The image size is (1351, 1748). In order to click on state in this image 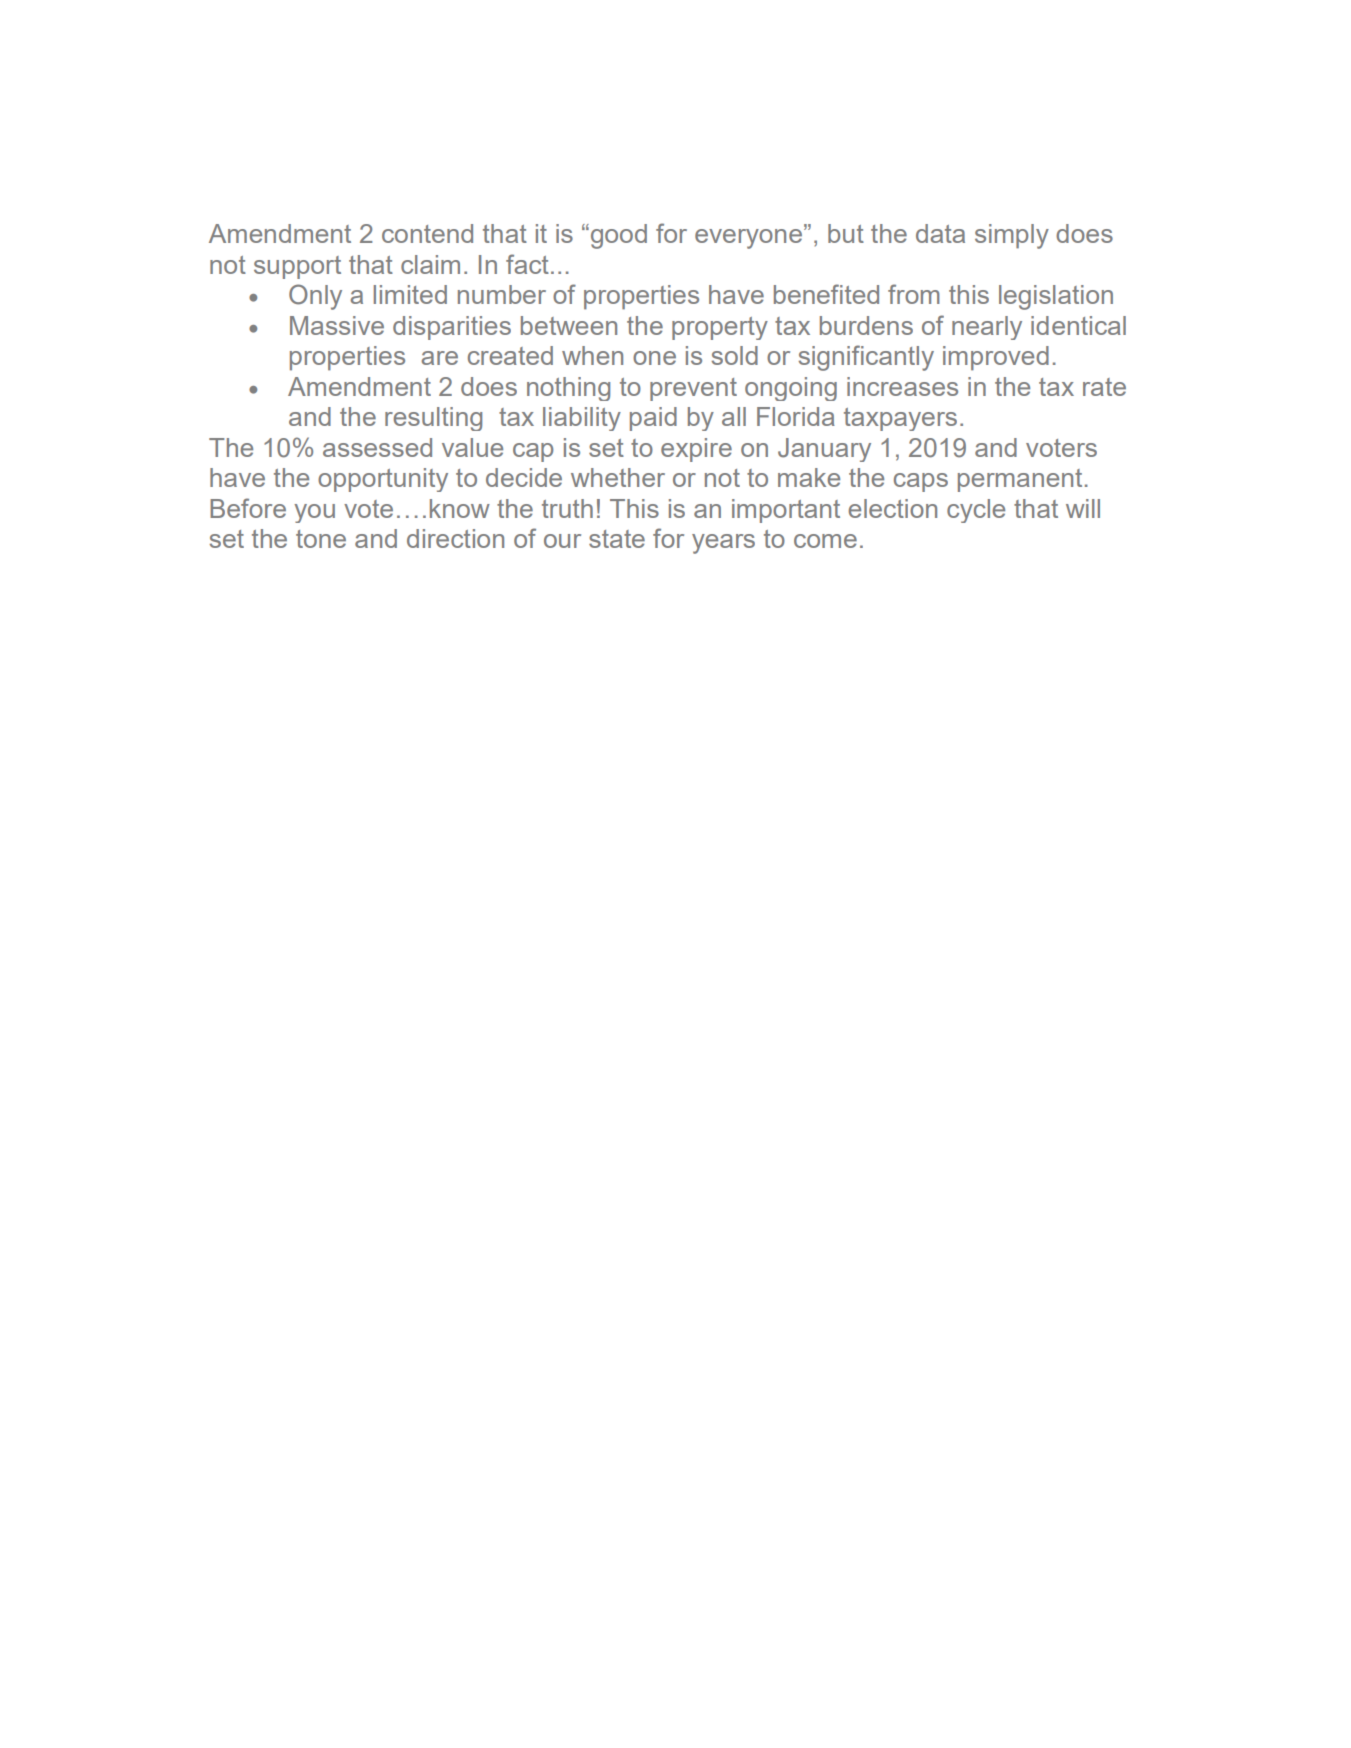, I will do `click(617, 539)`.
